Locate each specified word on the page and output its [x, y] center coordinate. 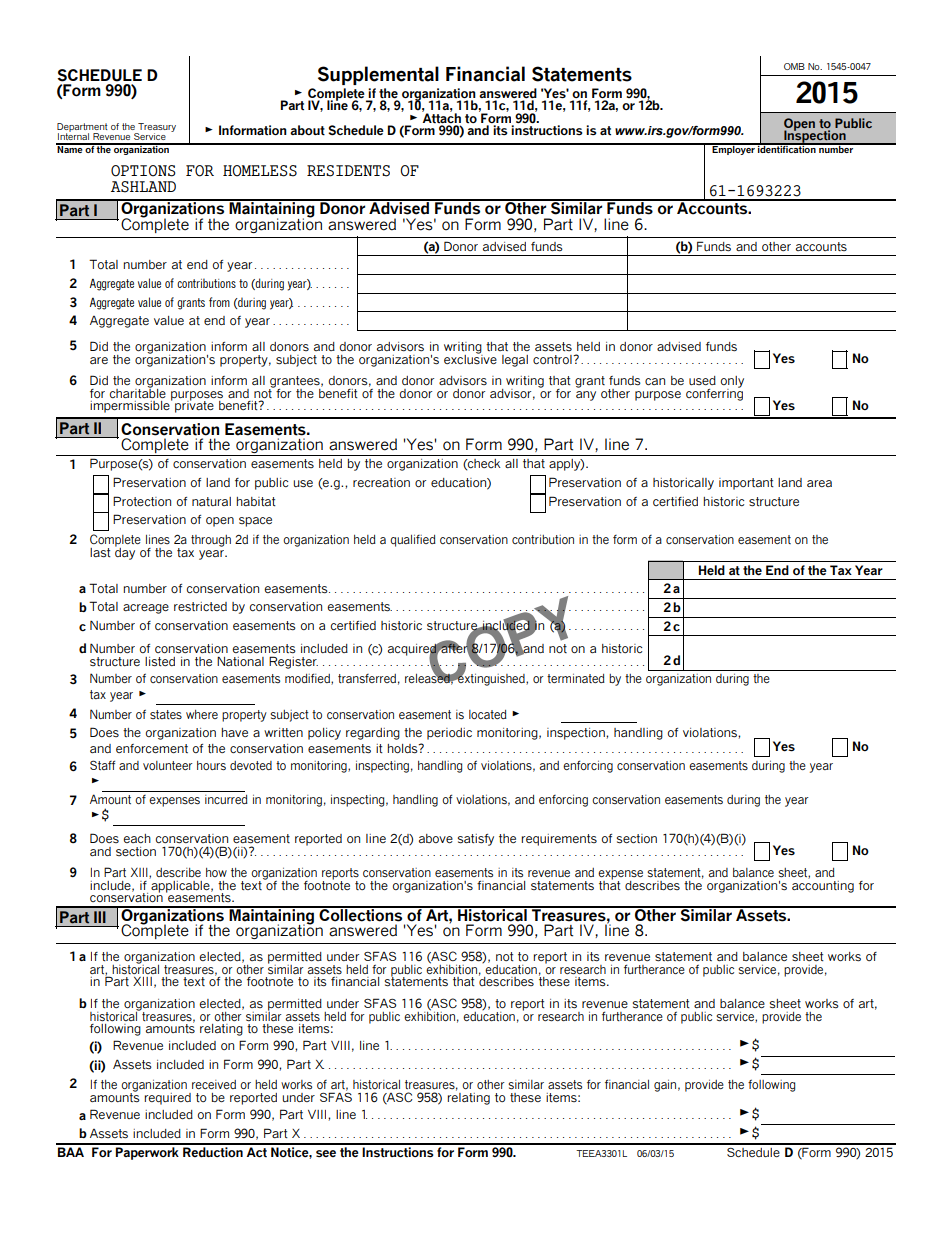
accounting [823, 885]
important [746, 484]
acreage [146, 609]
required [167, 1099]
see [326, 1154]
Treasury [156, 129]
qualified [413, 541]
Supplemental [378, 75]
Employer [733, 149]
